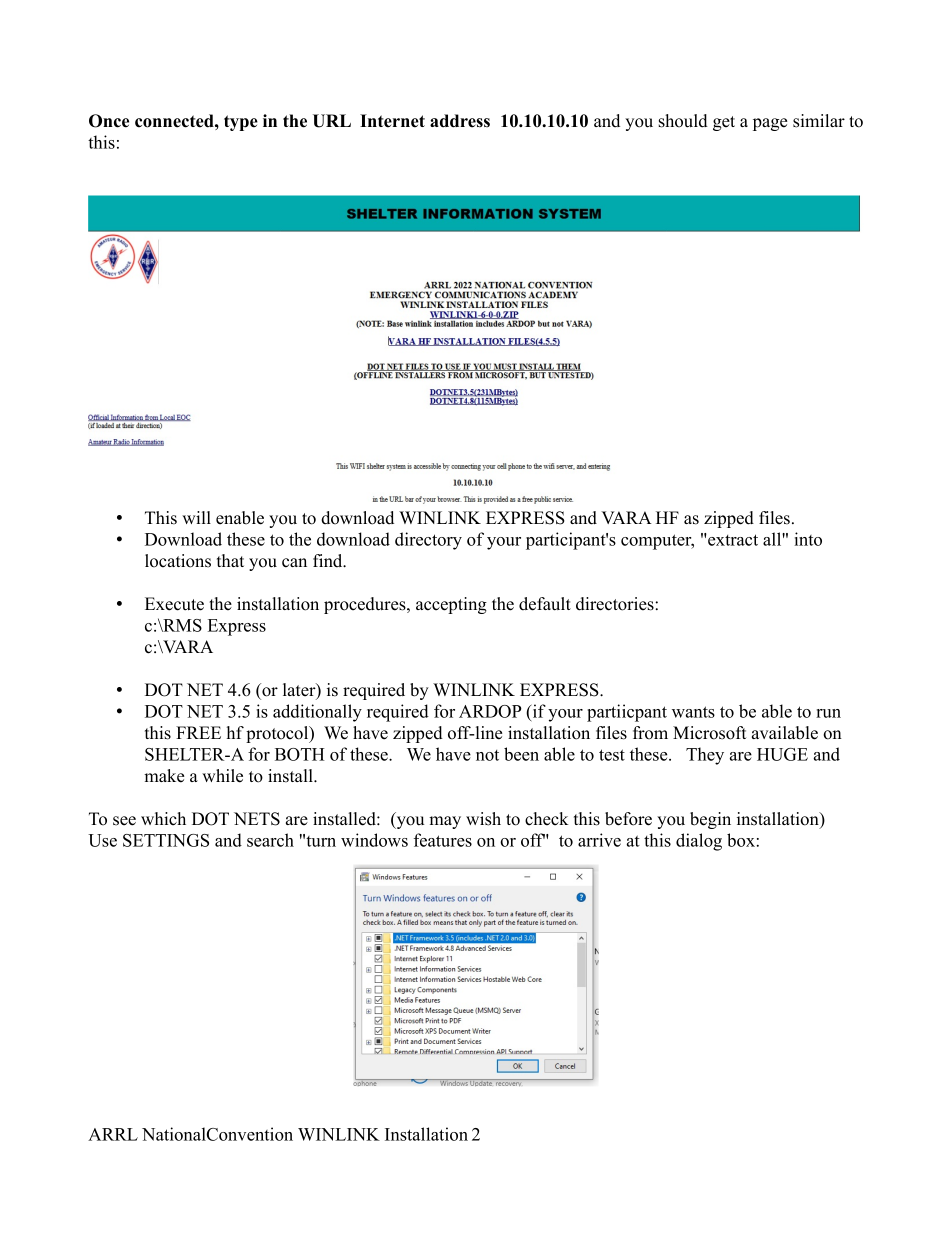 The width and height of the screenshot is (952, 1233). I want to click on type, so click(241, 123).
